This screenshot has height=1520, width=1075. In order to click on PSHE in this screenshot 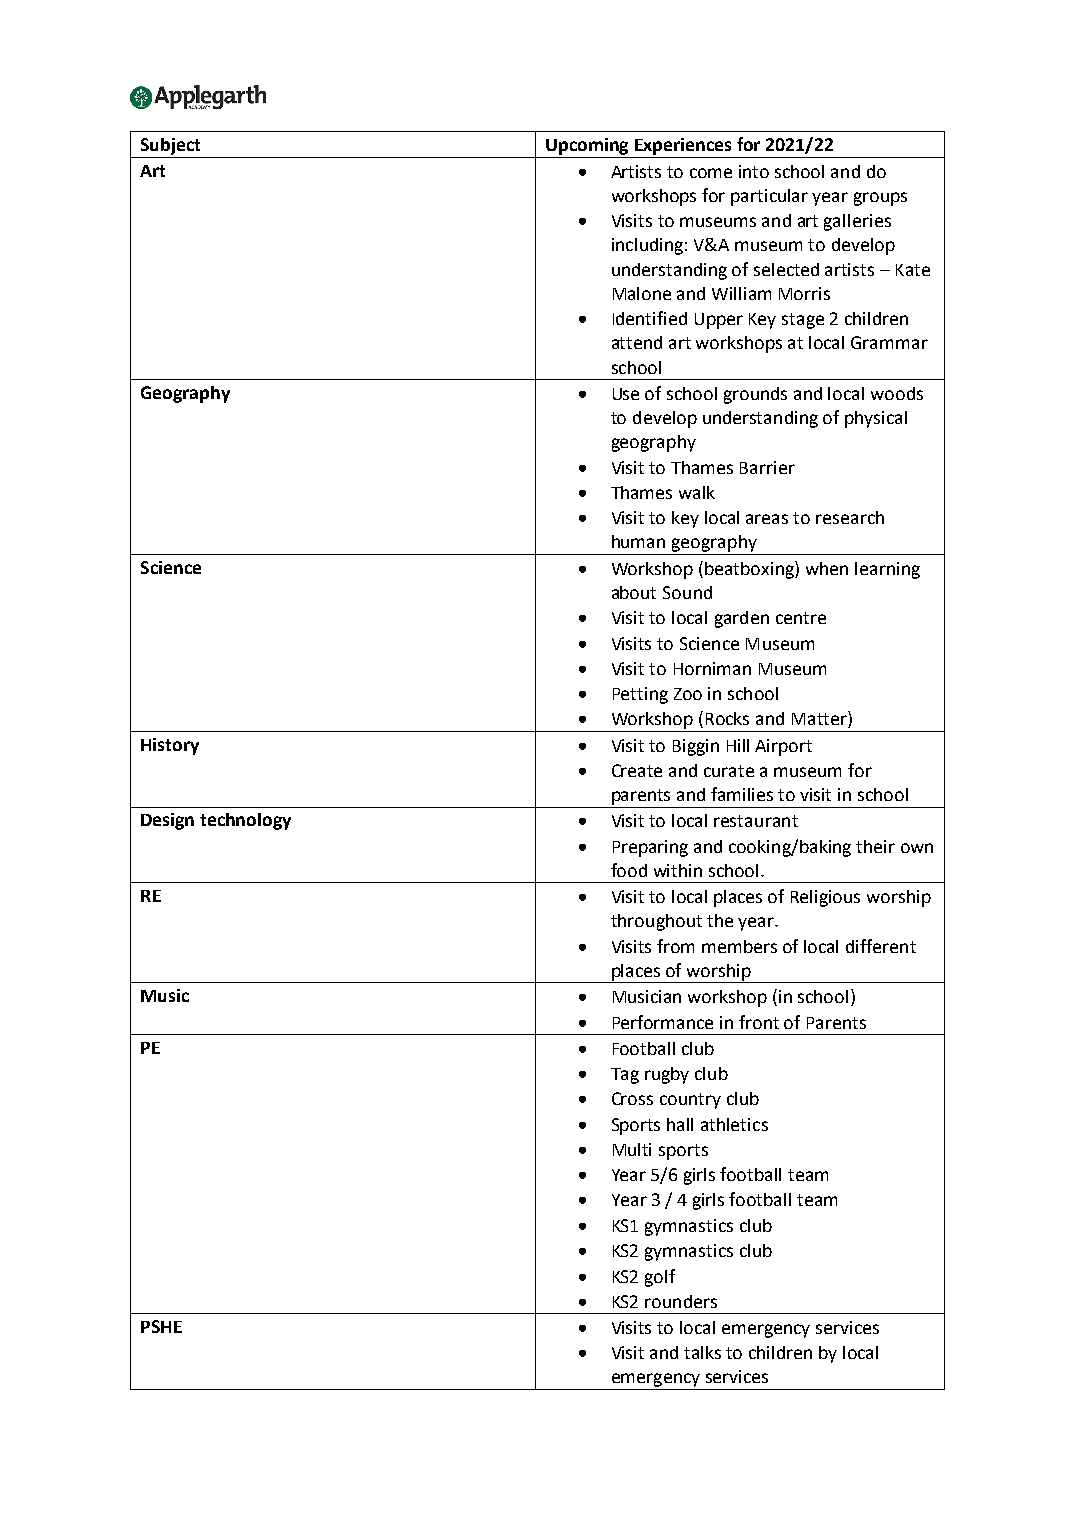, I will do `click(161, 1326)`.
